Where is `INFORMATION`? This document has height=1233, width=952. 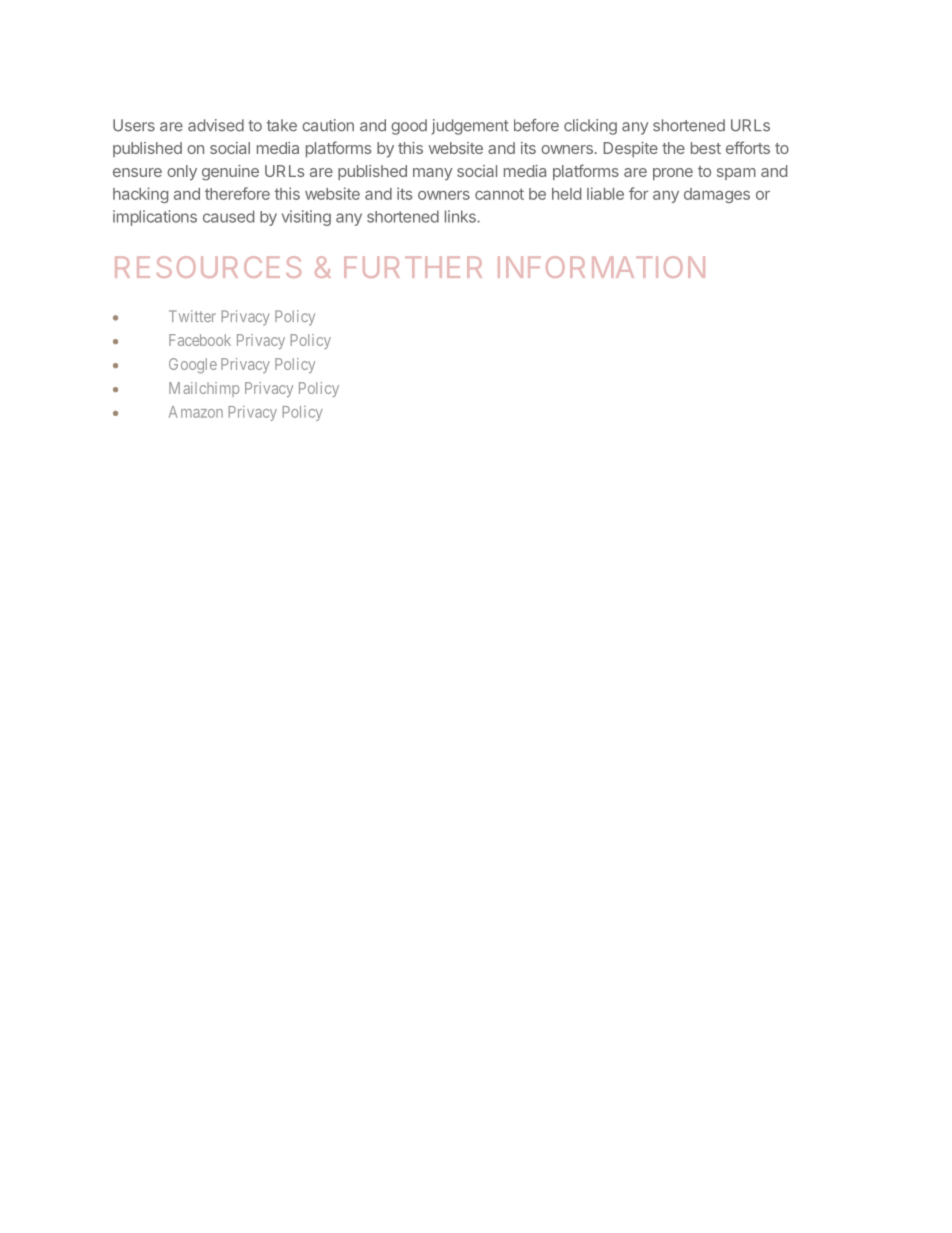 INFORMATION is located at coordinates (601, 267).
